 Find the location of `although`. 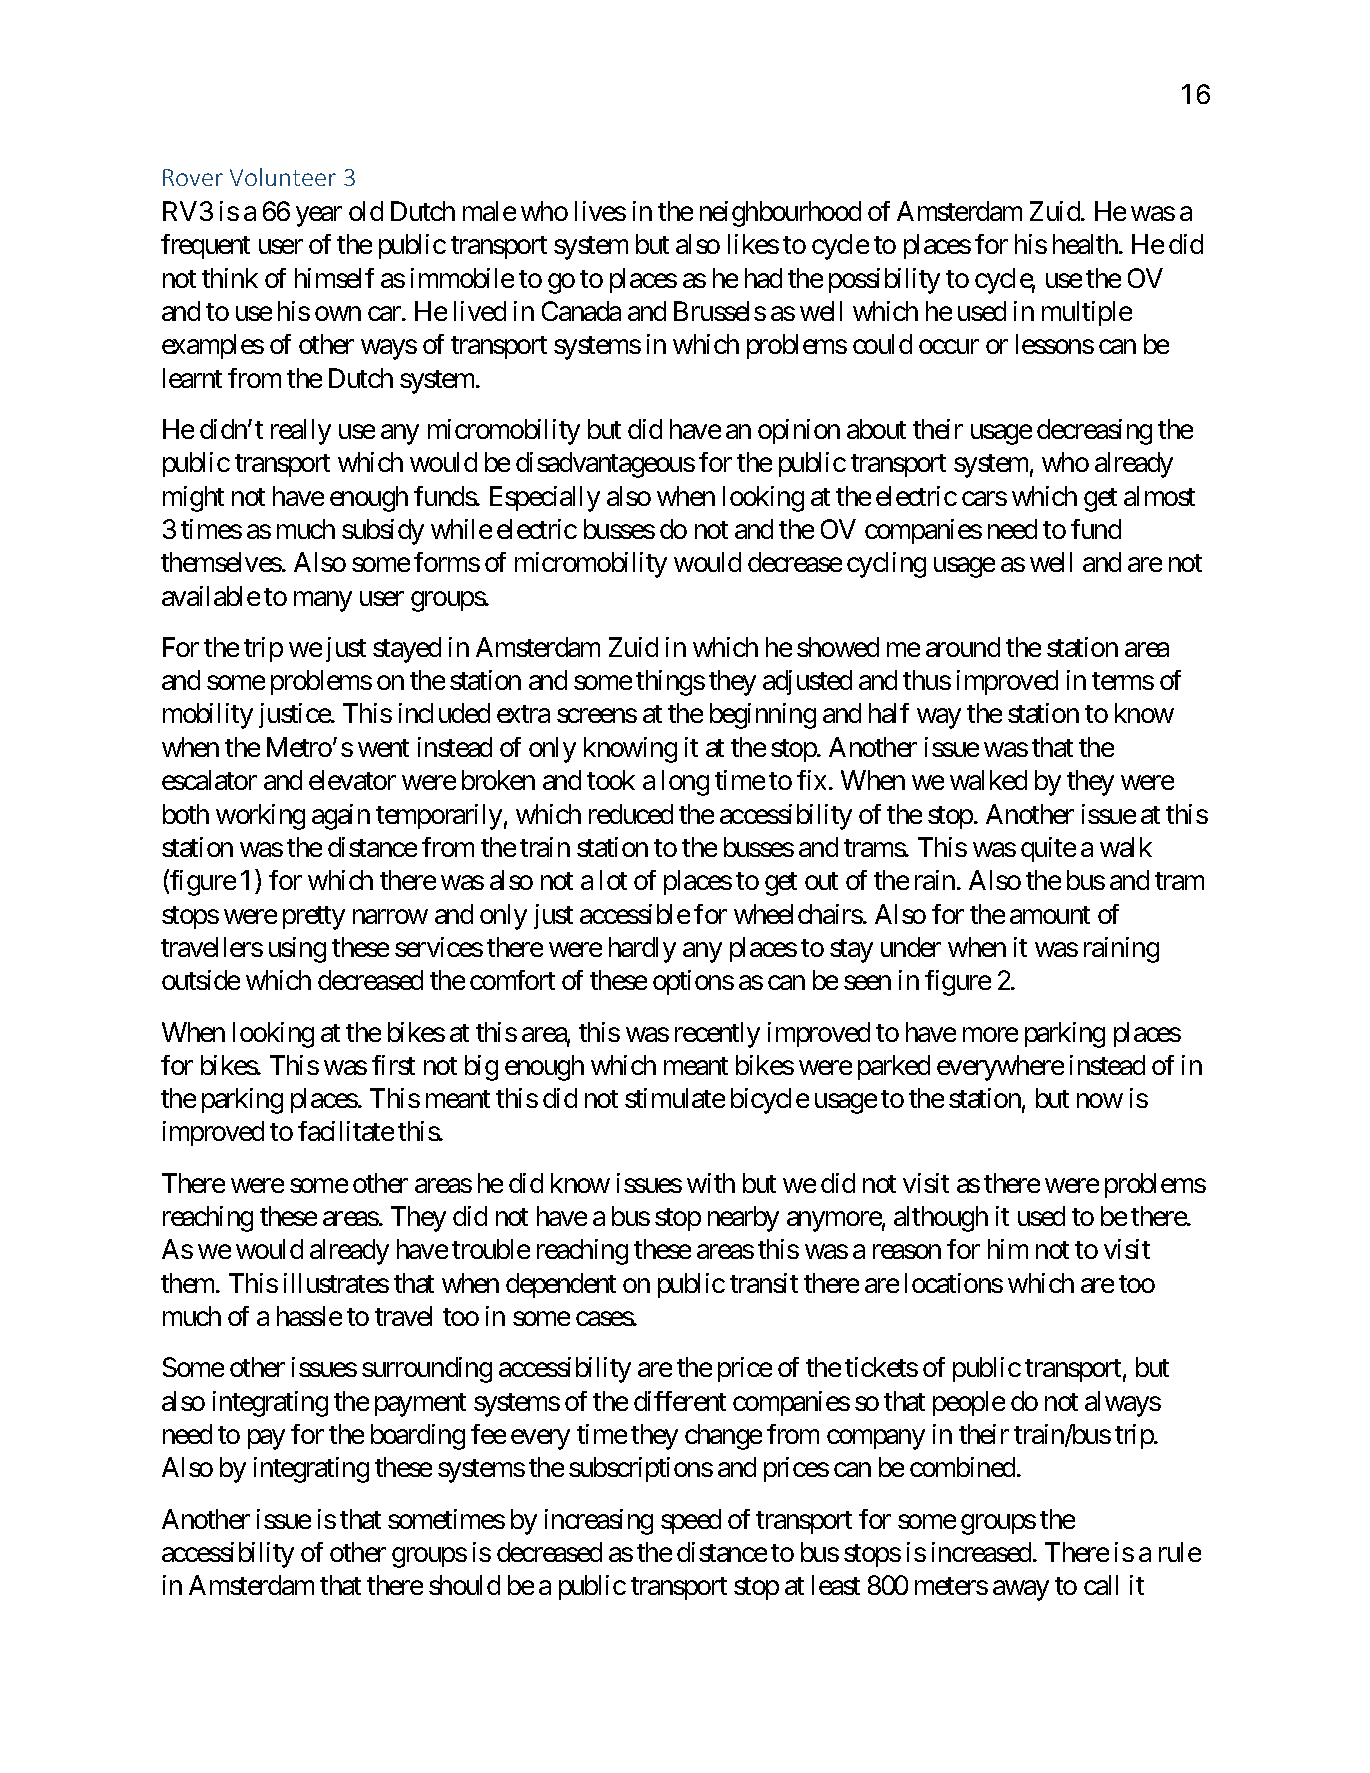

although is located at coordinates (941, 1219).
